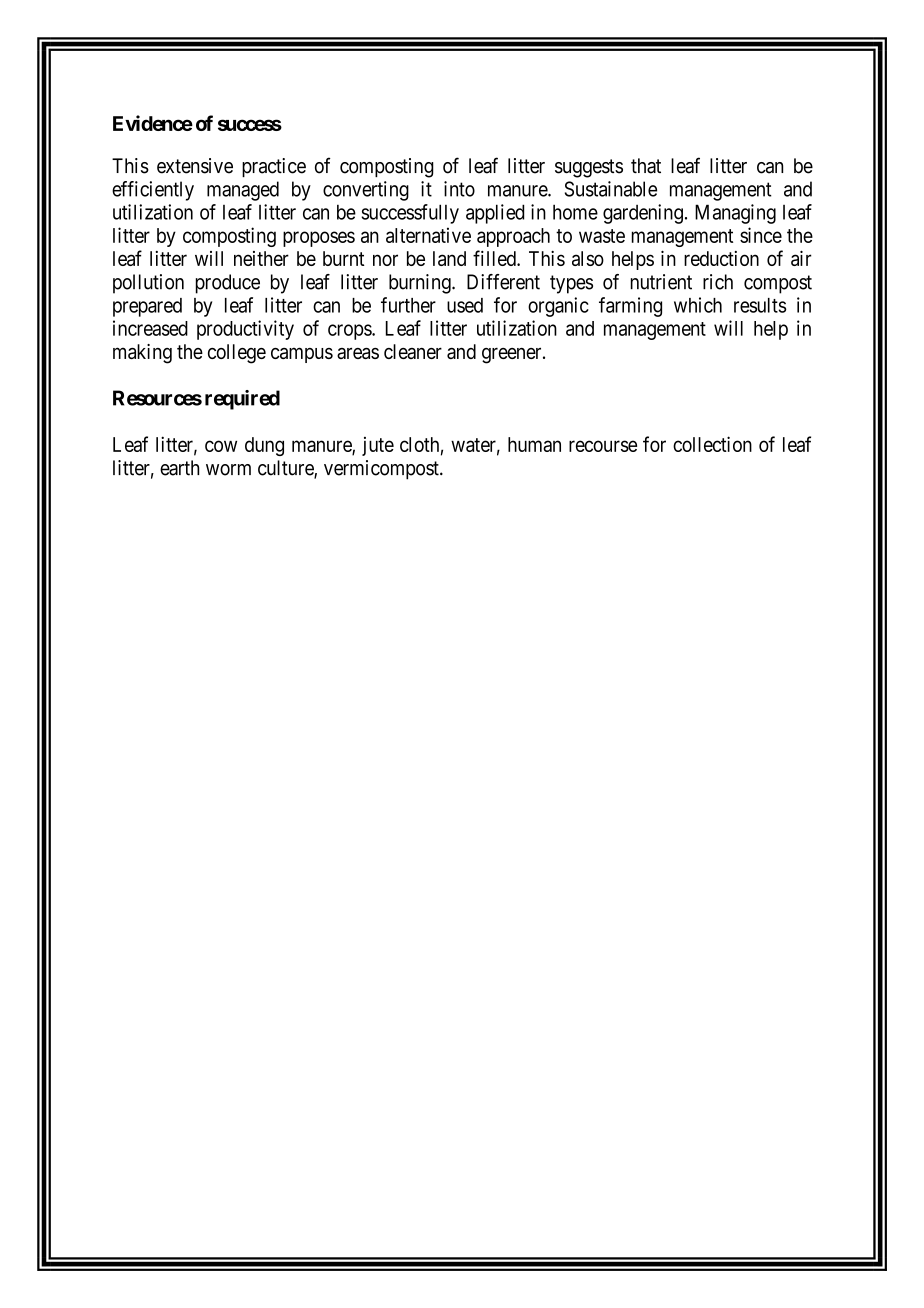  I want to click on that, so click(646, 166).
